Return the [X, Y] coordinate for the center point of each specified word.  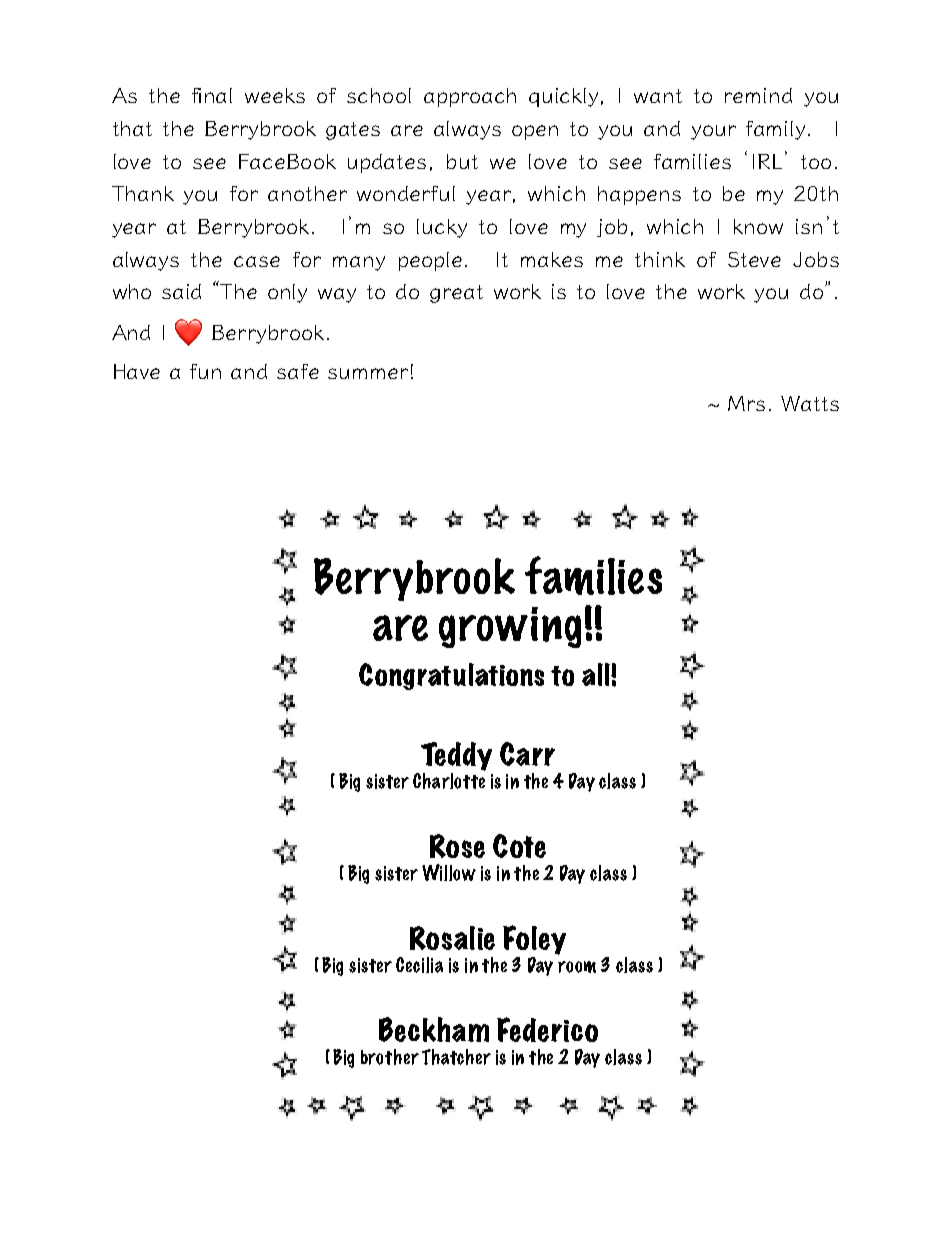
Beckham [434, 1029]
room [577, 967]
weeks [275, 95]
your [713, 132]
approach [470, 97]
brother [390, 1057]
